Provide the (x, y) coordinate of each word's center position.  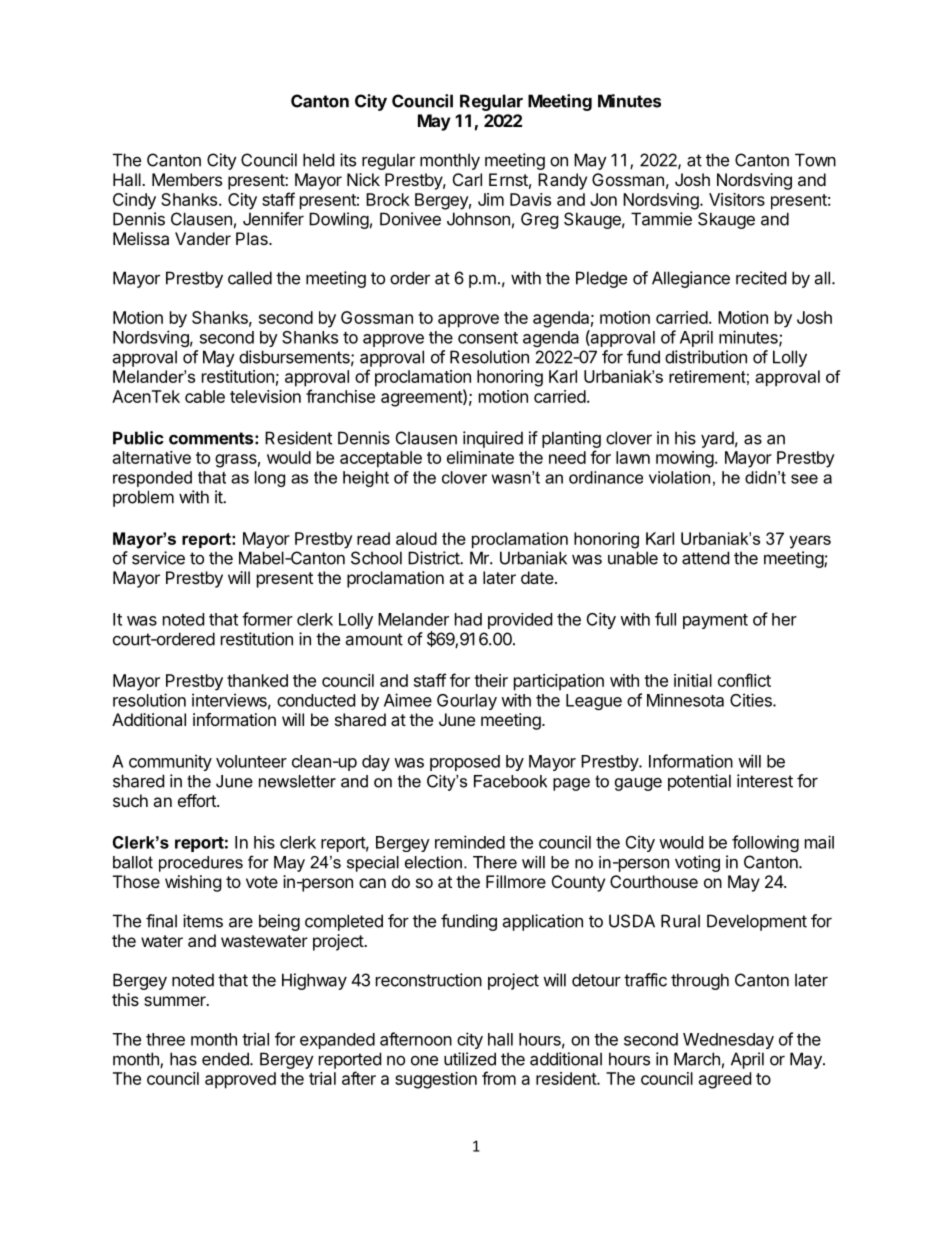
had (468, 619)
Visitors (737, 199)
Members (187, 179)
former (267, 619)
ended (226, 1059)
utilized (470, 1059)
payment (715, 621)
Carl (467, 179)
